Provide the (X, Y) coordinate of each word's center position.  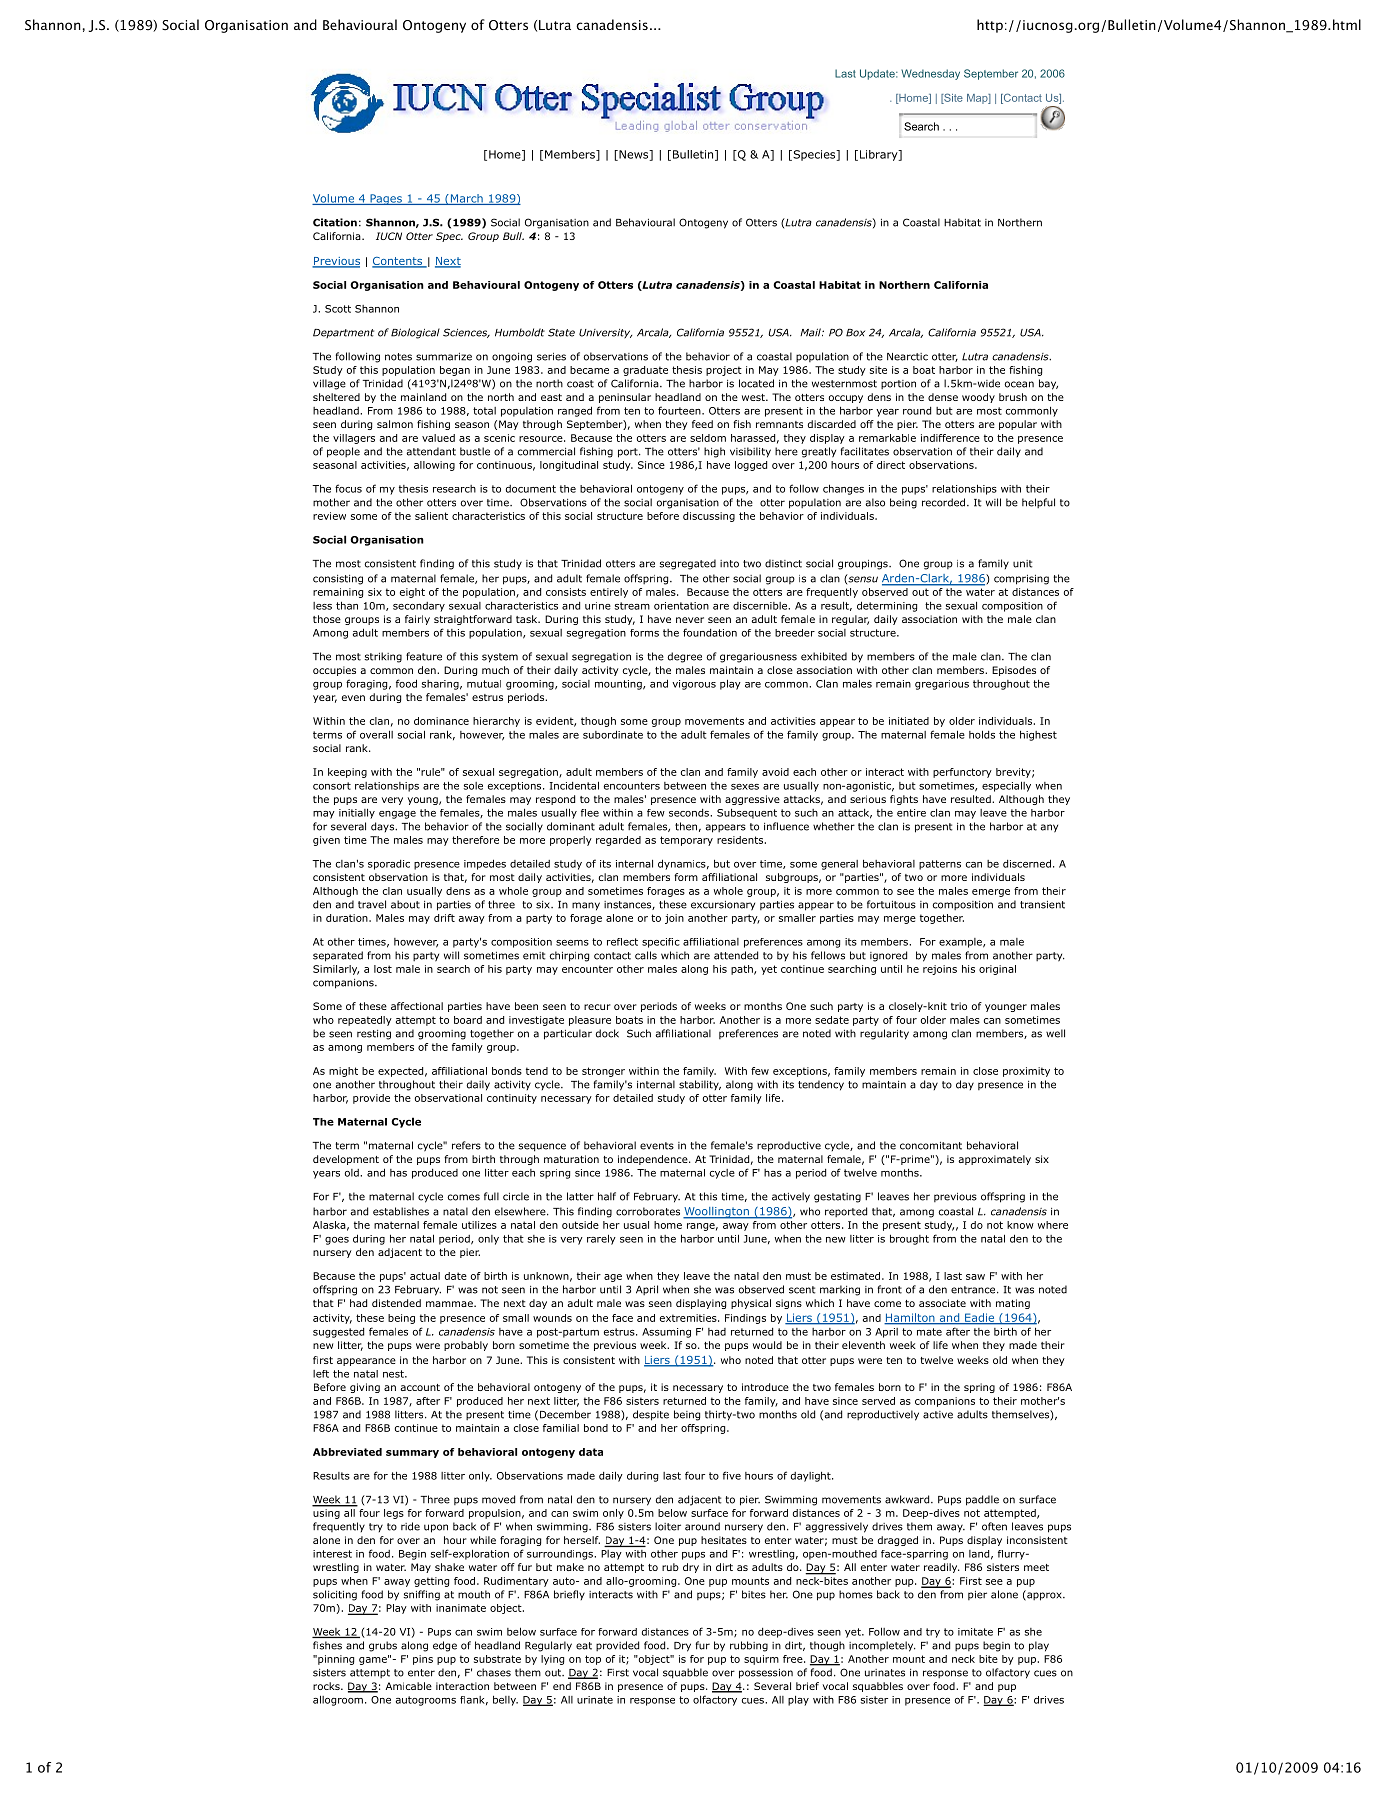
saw (975, 1277)
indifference (950, 438)
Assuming (666, 1333)
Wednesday (930, 74)
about (405, 904)
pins (423, 1660)
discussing (709, 517)
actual (425, 1276)
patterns (940, 865)
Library (878, 155)
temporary (686, 841)
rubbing (749, 1646)
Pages (386, 199)
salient (431, 516)
